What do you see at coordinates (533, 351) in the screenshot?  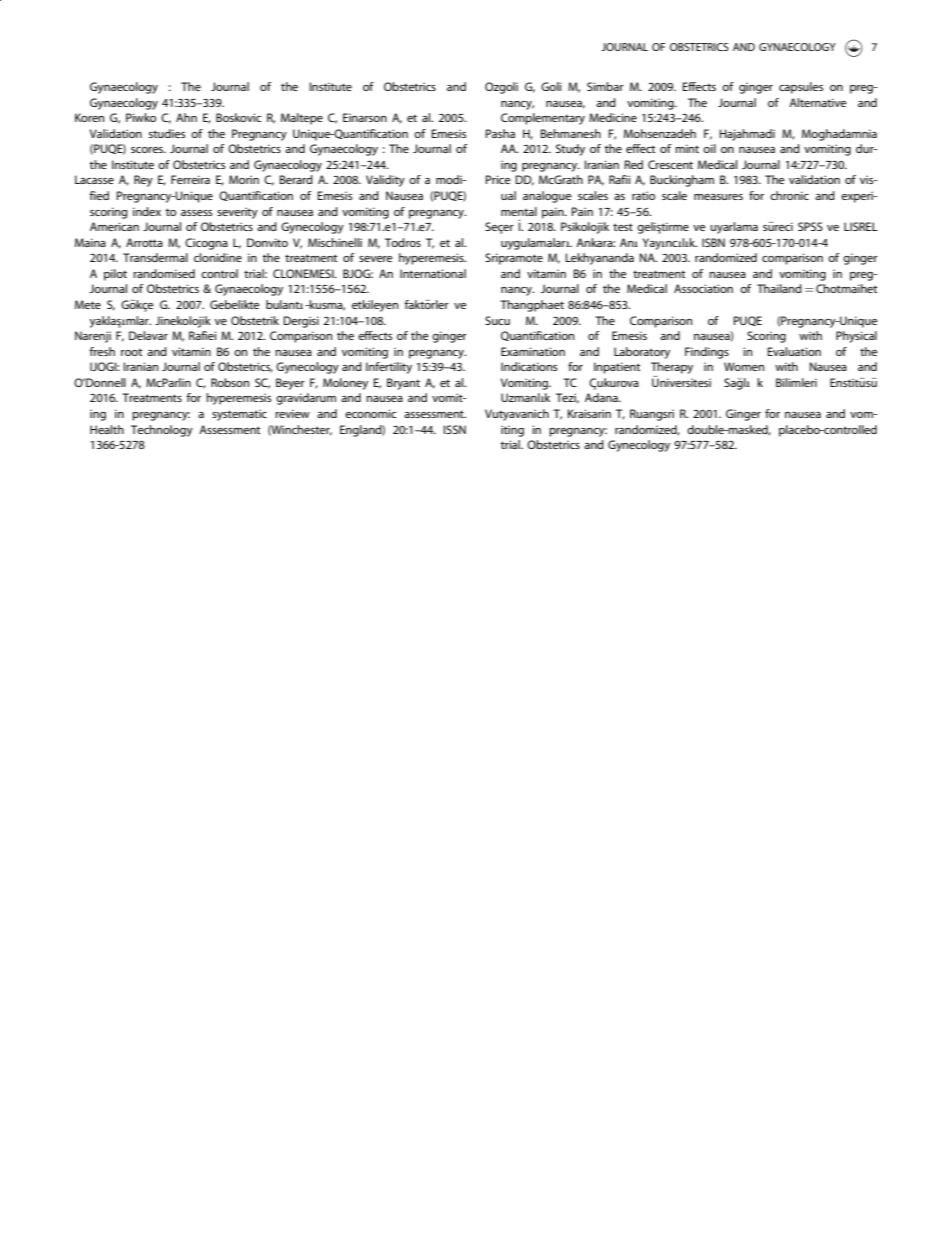 I see `Examination` at bounding box center [533, 351].
